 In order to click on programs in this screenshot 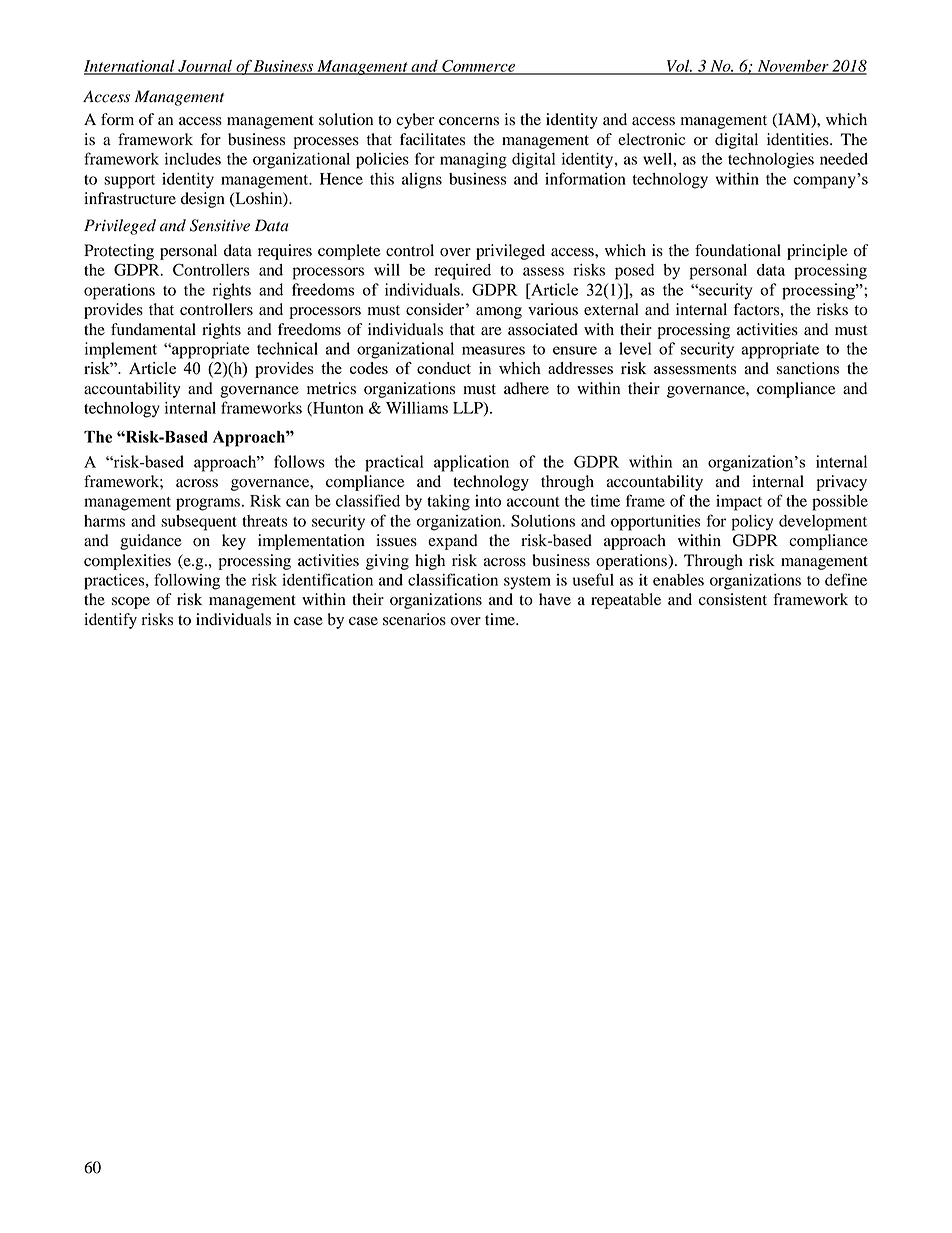, I will do `click(208, 504)`.
